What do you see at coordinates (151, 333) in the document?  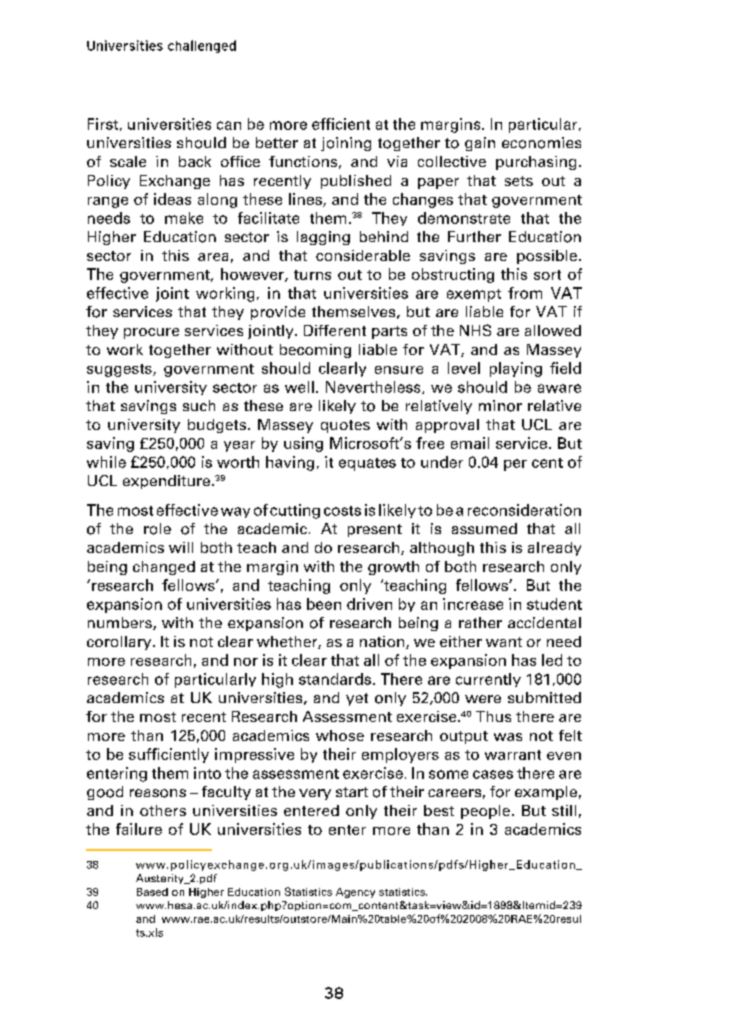 I see `procure` at bounding box center [151, 333].
